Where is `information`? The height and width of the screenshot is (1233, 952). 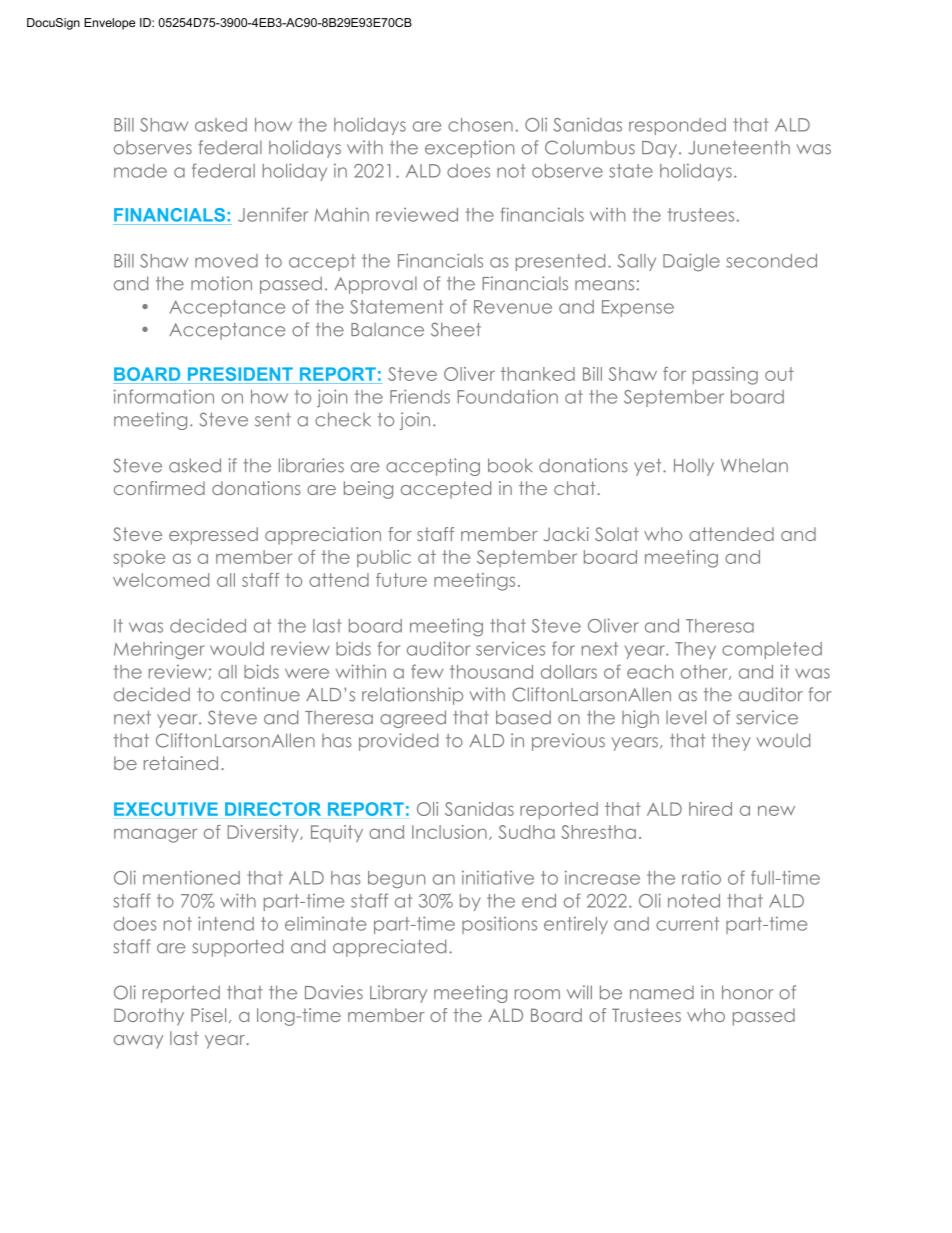
information is located at coordinates (163, 396).
